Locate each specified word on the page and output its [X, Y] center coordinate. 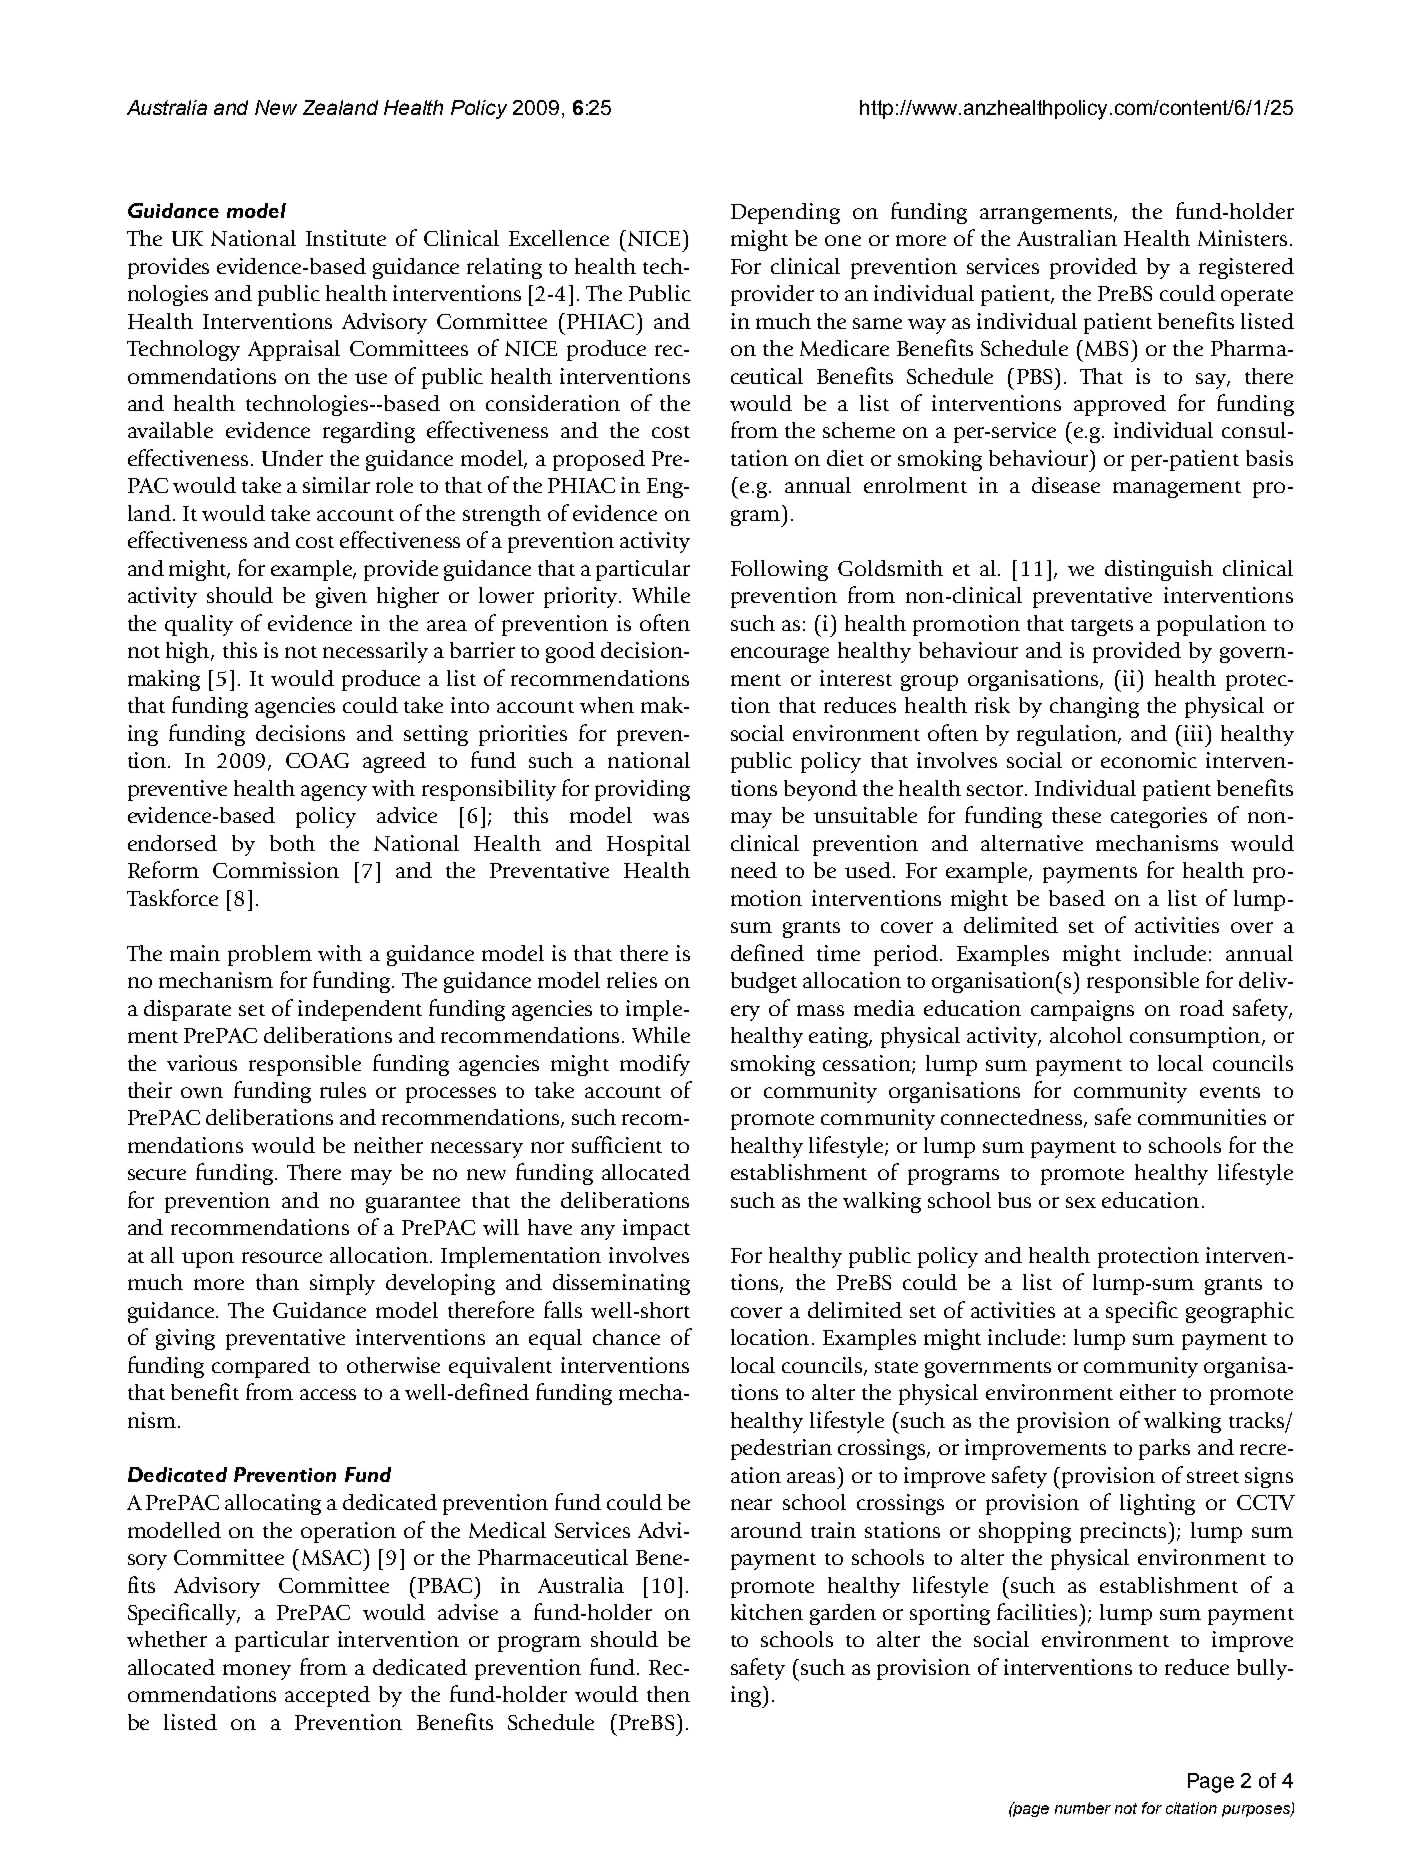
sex [1081, 1202]
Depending [785, 213]
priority [582, 597]
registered [1246, 268]
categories [1159, 817]
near [751, 1504]
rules [343, 1090]
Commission [276, 870]
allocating [273, 1504]
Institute [346, 238]
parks [1164, 1449]
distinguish [1159, 570]
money [257, 1672]
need [754, 870]
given [341, 597]
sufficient [617, 1144]
